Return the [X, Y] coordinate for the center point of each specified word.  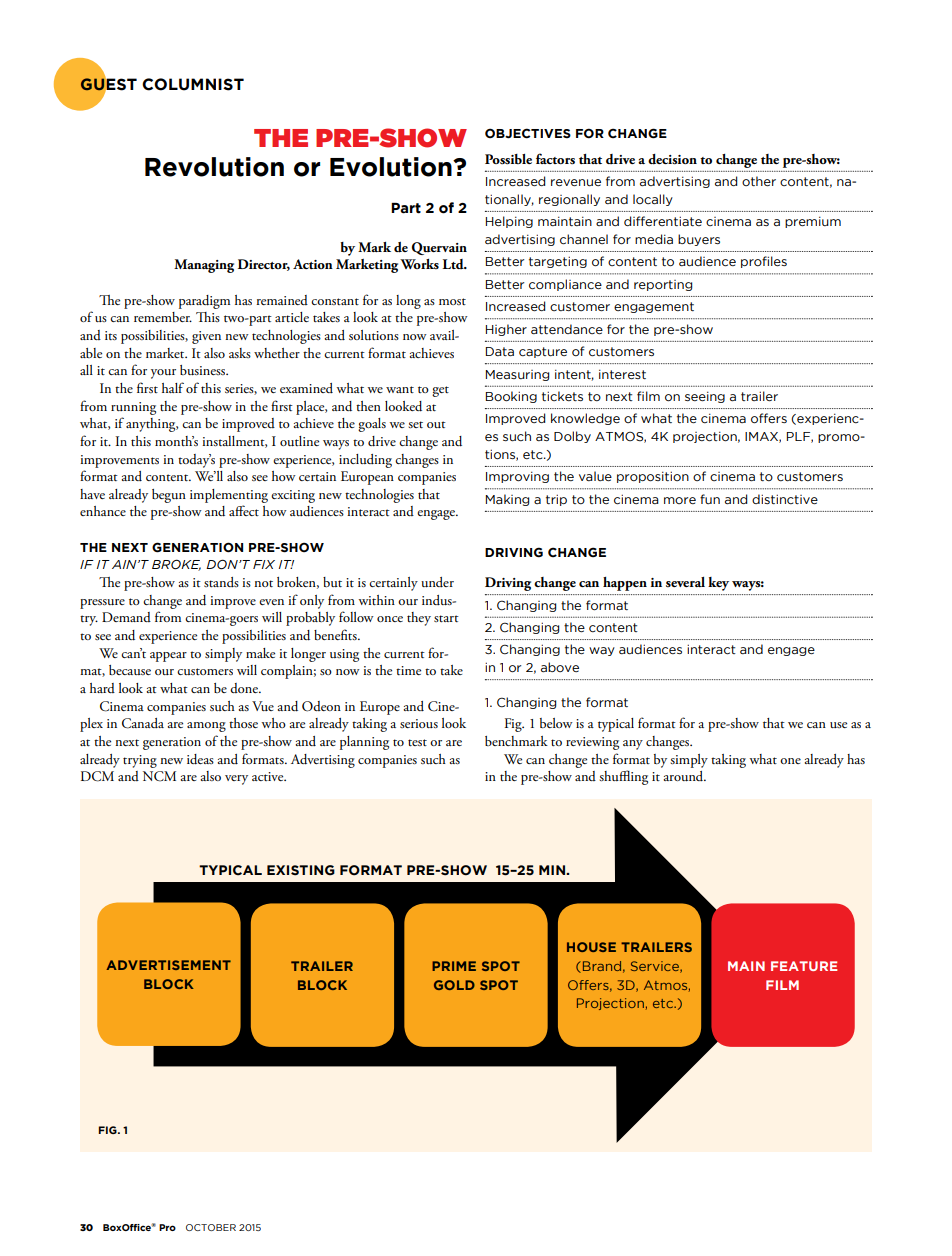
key [718, 584]
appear [168, 657]
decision [672, 159]
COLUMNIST [193, 84]
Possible [508, 159]
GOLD [454, 985]
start [446, 618]
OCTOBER [211, 1227]
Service [656, 967]
